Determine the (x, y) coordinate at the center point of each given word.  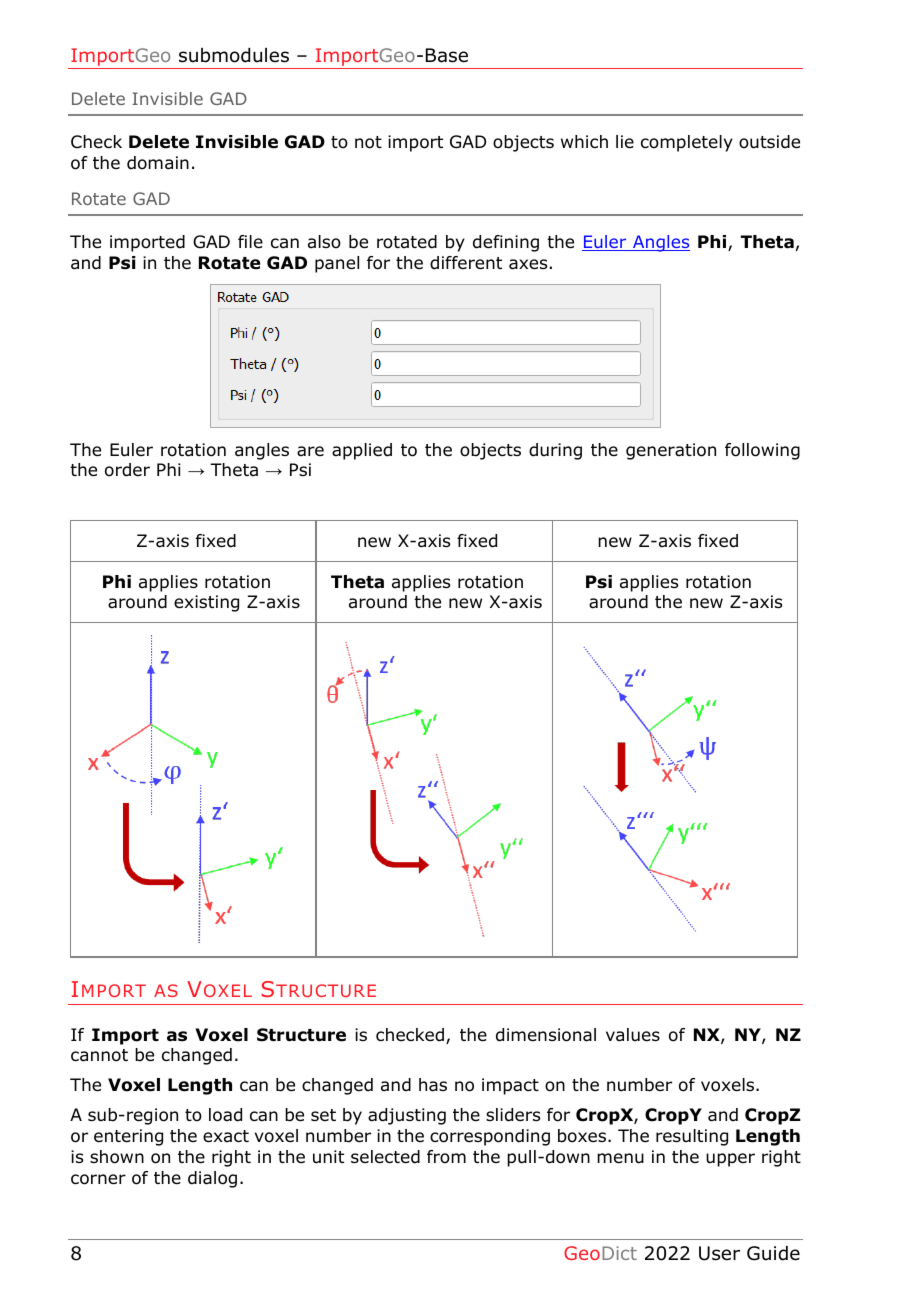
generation (671, 451)
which (584, 141)
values (633, 1035)
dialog (212, 1179)
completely (687, 143)
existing (206, 603)
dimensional (546, 1035)
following (762, 451)
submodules (234, 55)
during (555, 451)
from (446, 1157)
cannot (99, 1055)
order (127, 470)
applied (362, 451)
